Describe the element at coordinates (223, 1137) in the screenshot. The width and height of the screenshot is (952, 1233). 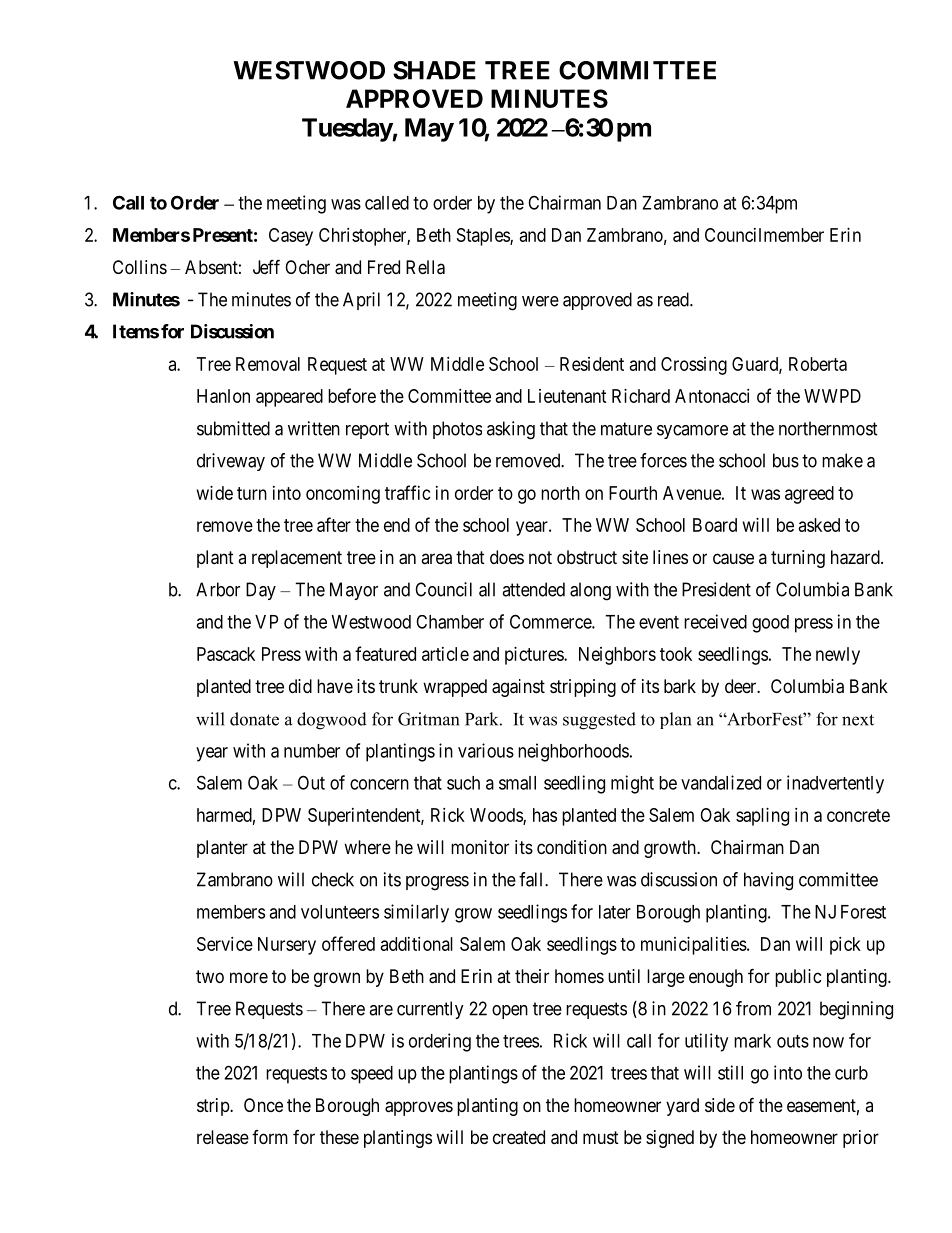
I see `release` at that location.
